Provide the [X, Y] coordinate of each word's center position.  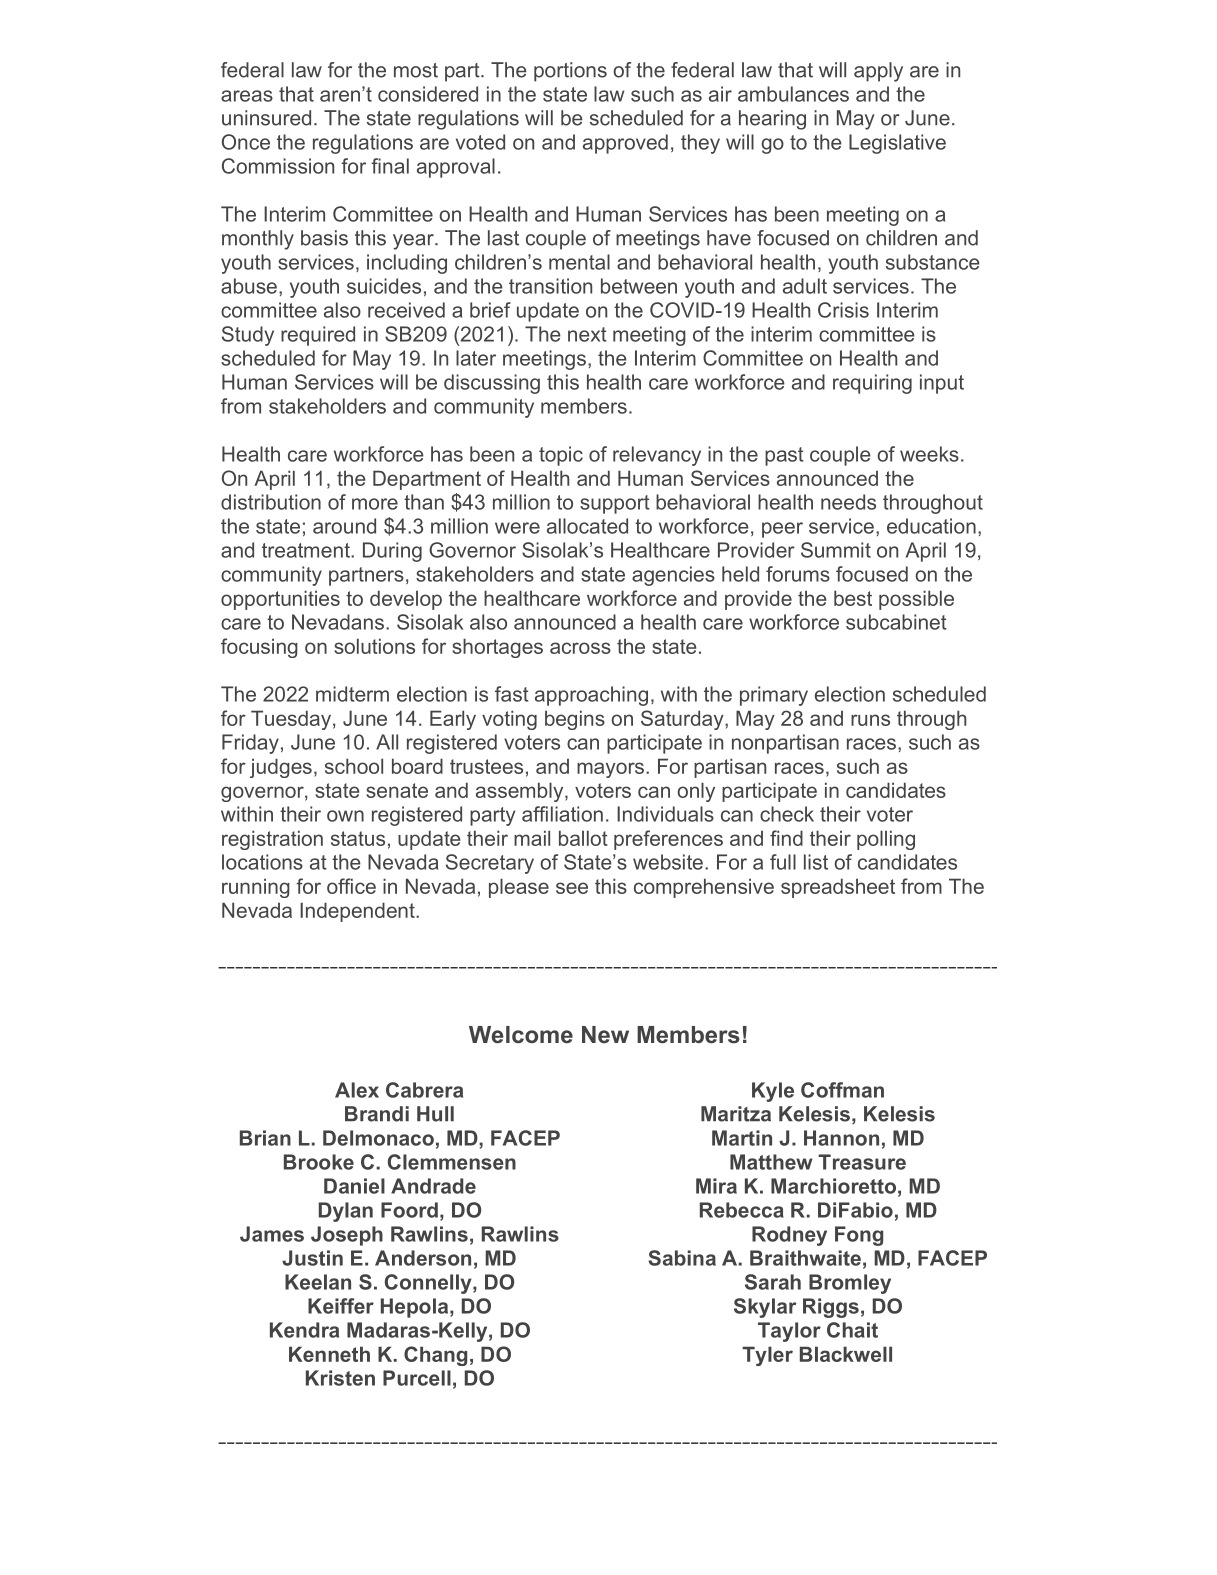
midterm [352, 694]
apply [878, 72]
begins [575, 720]
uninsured [266, 118]
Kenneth [329, 1354]
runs [870, 720]
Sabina [682, 1258]
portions [570, 72]
